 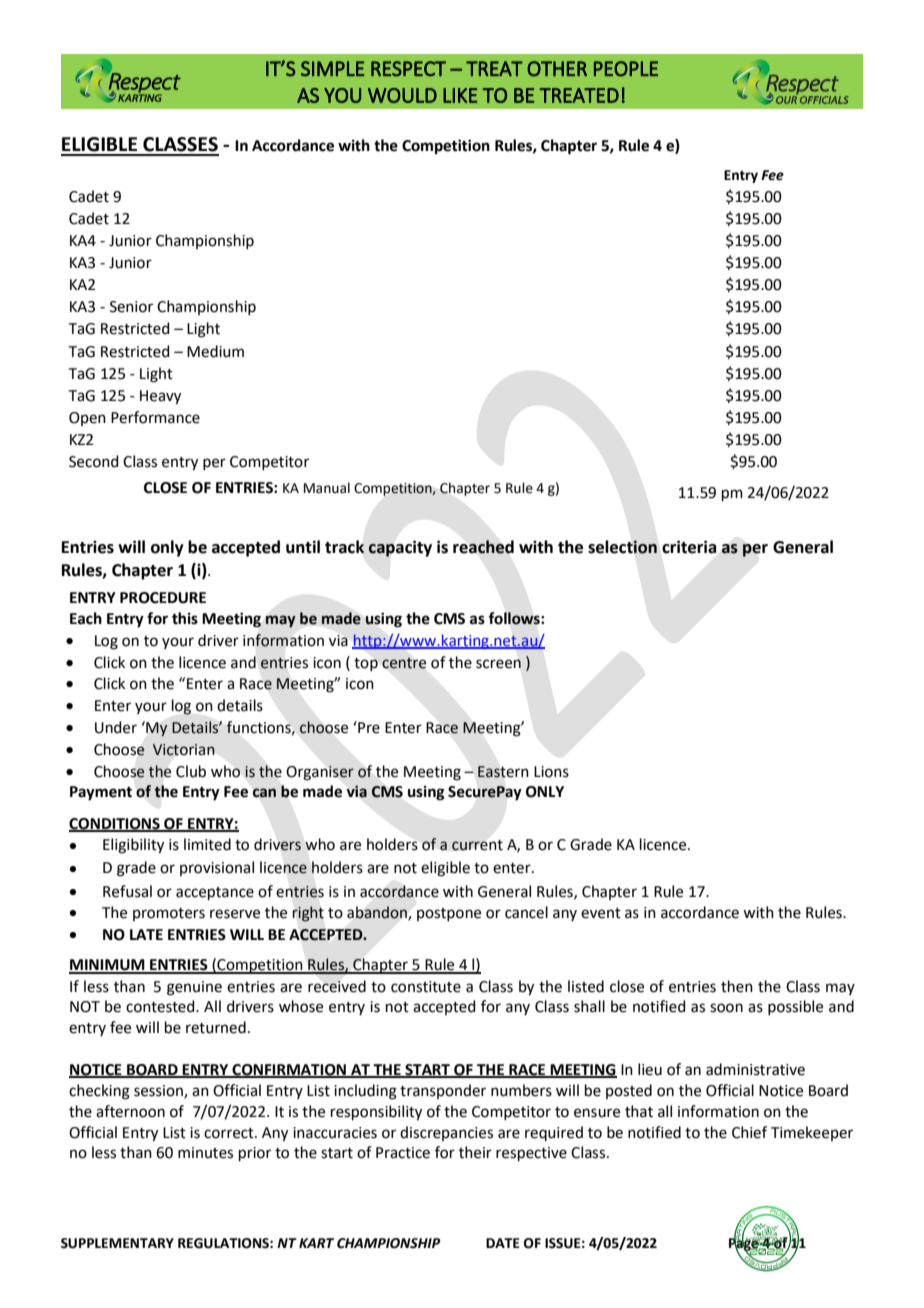 I want to click on constitute, so click(x=426, y=987).
